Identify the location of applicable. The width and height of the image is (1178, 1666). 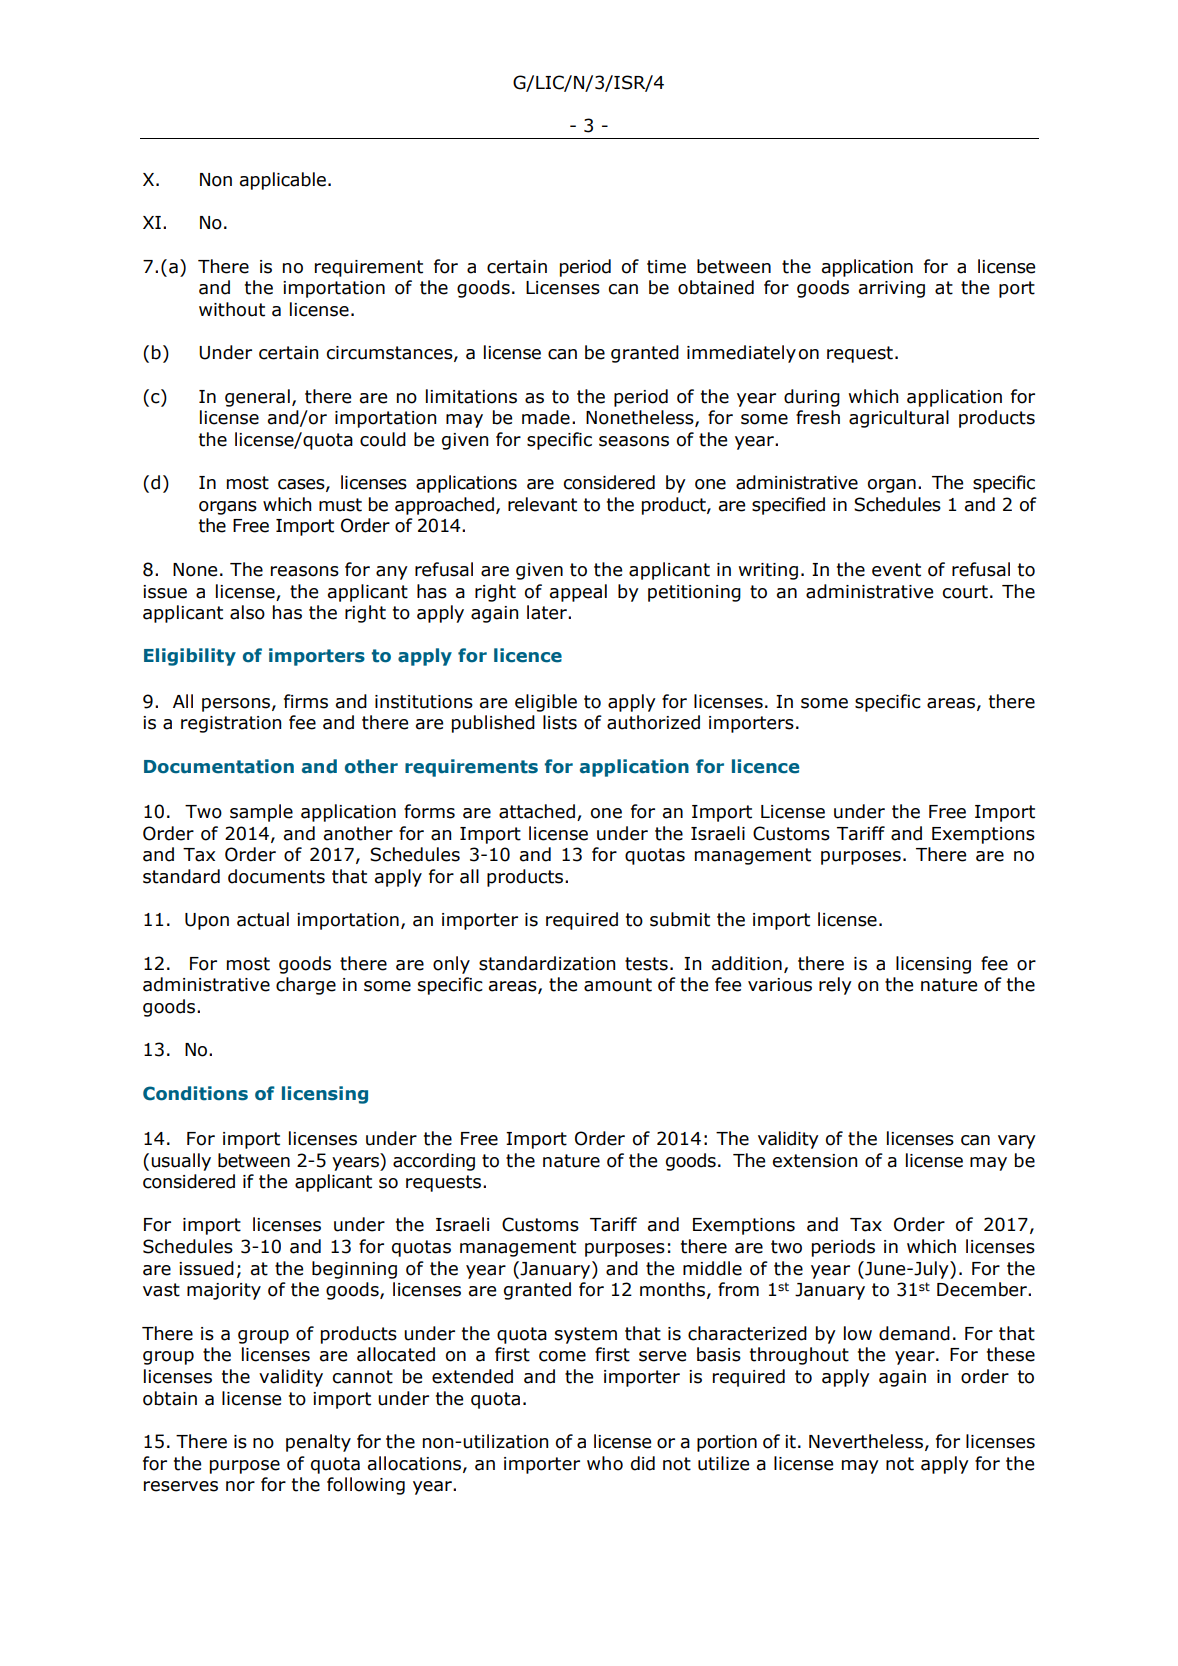
(283, 181).
